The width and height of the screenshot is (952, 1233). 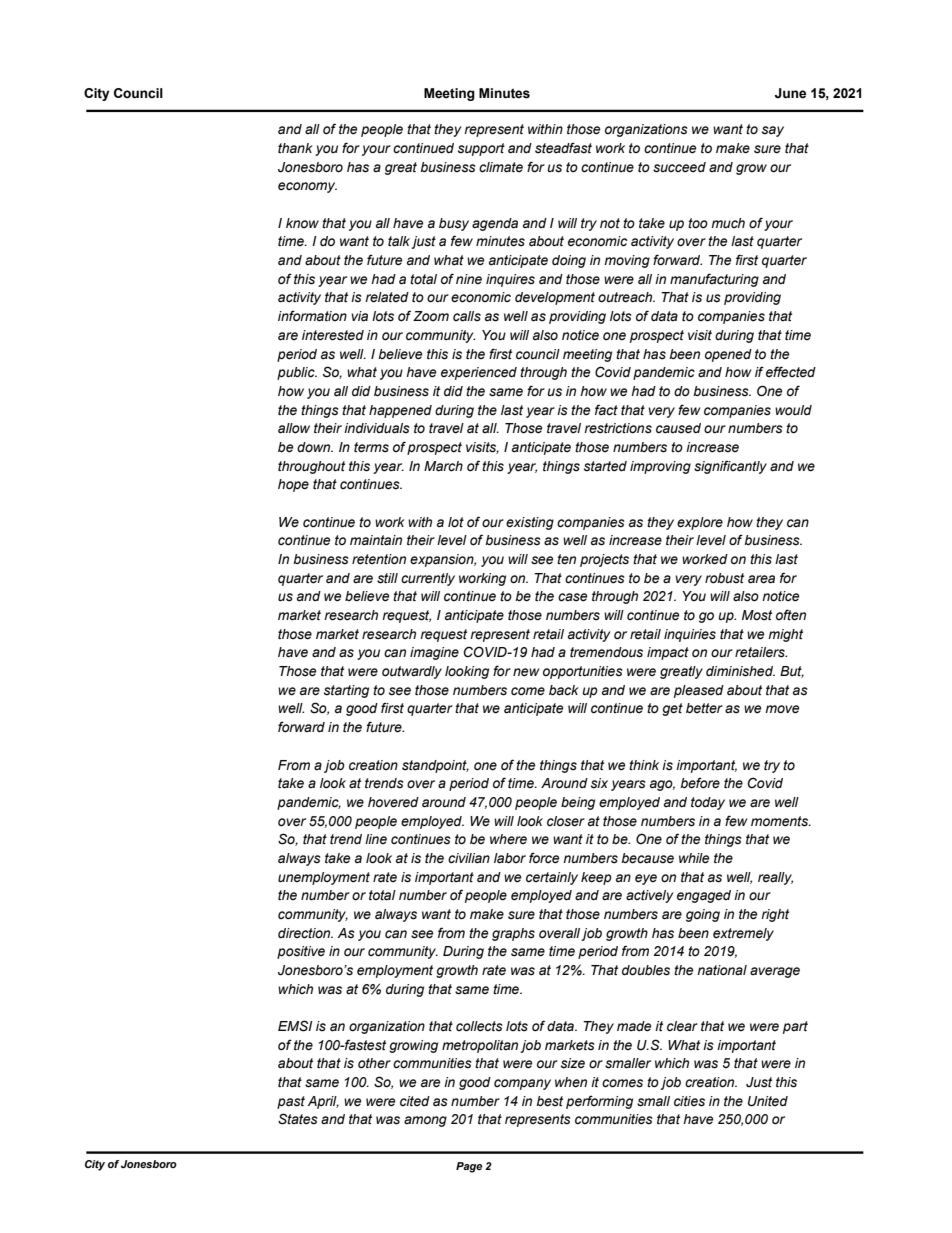 I want to click on opened, so click(x=728, y=355).
